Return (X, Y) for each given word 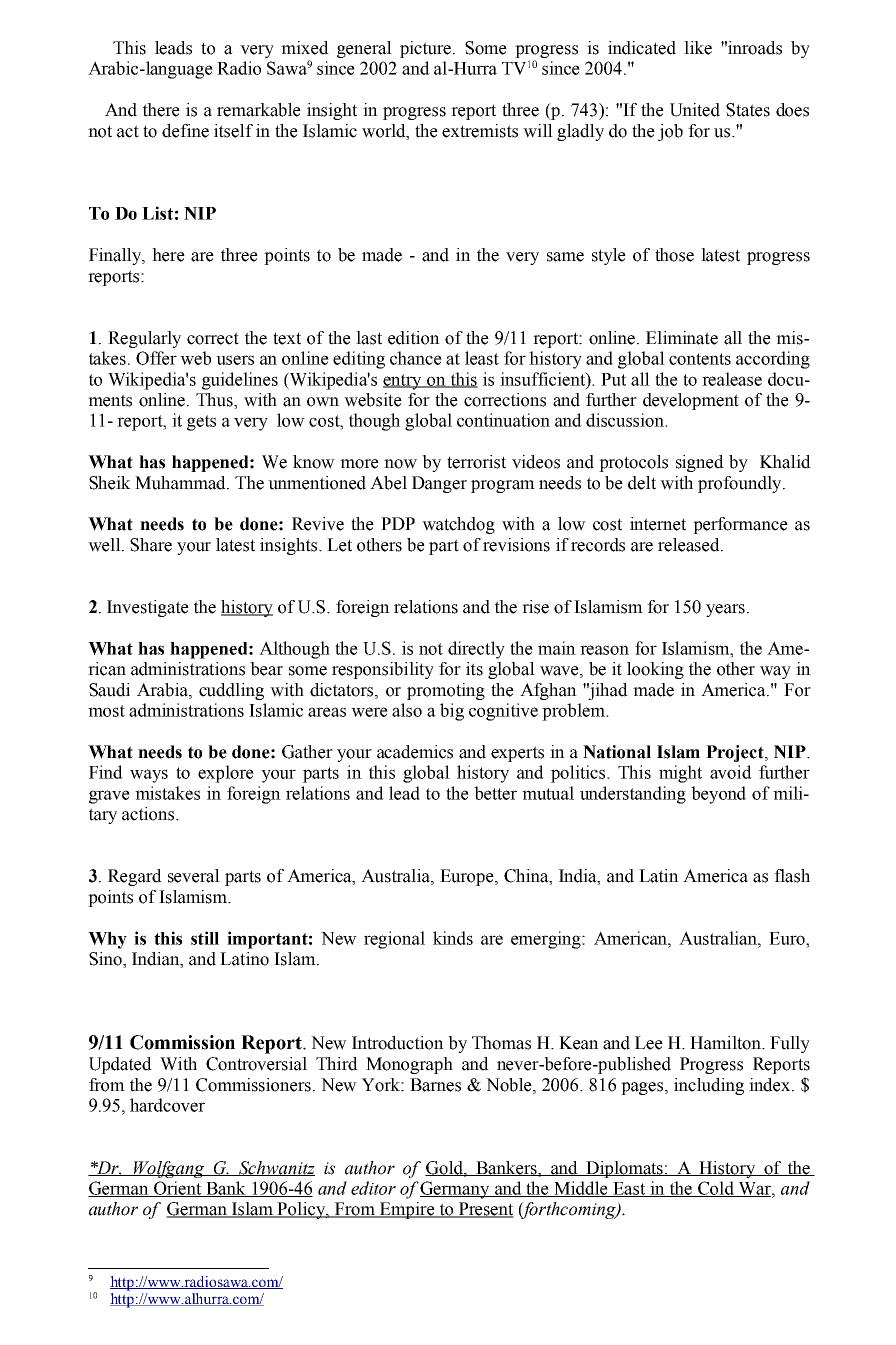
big (452, 712)
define (185, 131)
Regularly (144, 339)
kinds (453, 938)
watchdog (458, 525)
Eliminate (682, 338)
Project (736, 753)
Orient (178, 1189)
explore (226, 774)
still (205, 938)
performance (740, 525)
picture (427, 49)
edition (414, 338)
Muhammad (181, 483)
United (695, 110)
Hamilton (726, 1043)
